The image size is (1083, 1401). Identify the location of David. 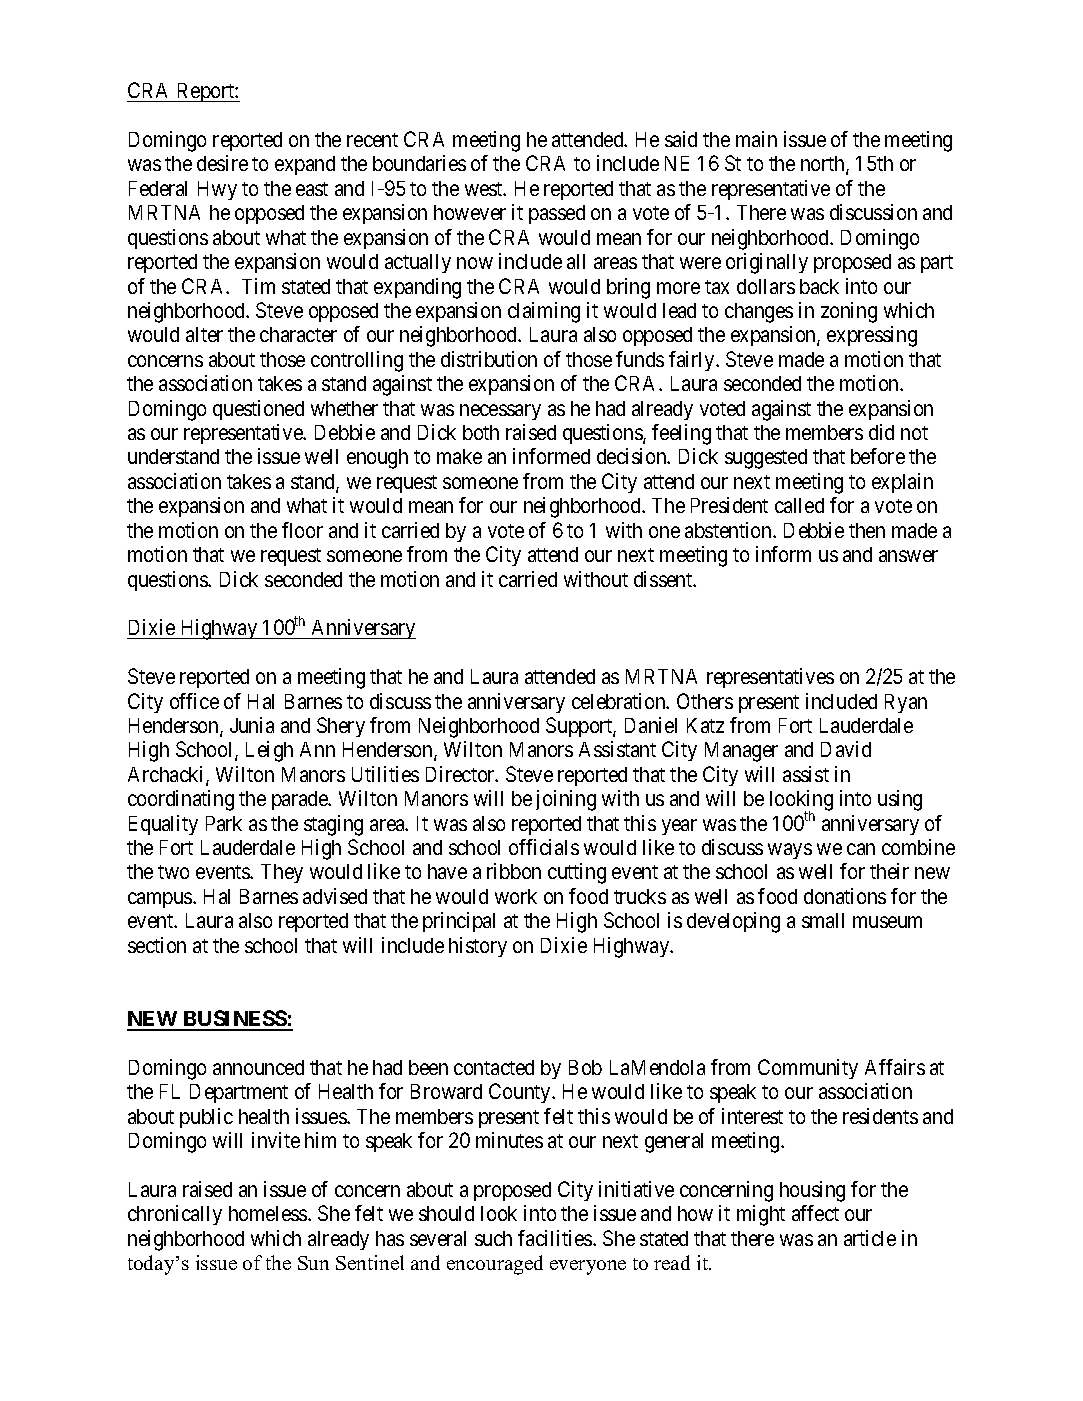
(846, 749).
